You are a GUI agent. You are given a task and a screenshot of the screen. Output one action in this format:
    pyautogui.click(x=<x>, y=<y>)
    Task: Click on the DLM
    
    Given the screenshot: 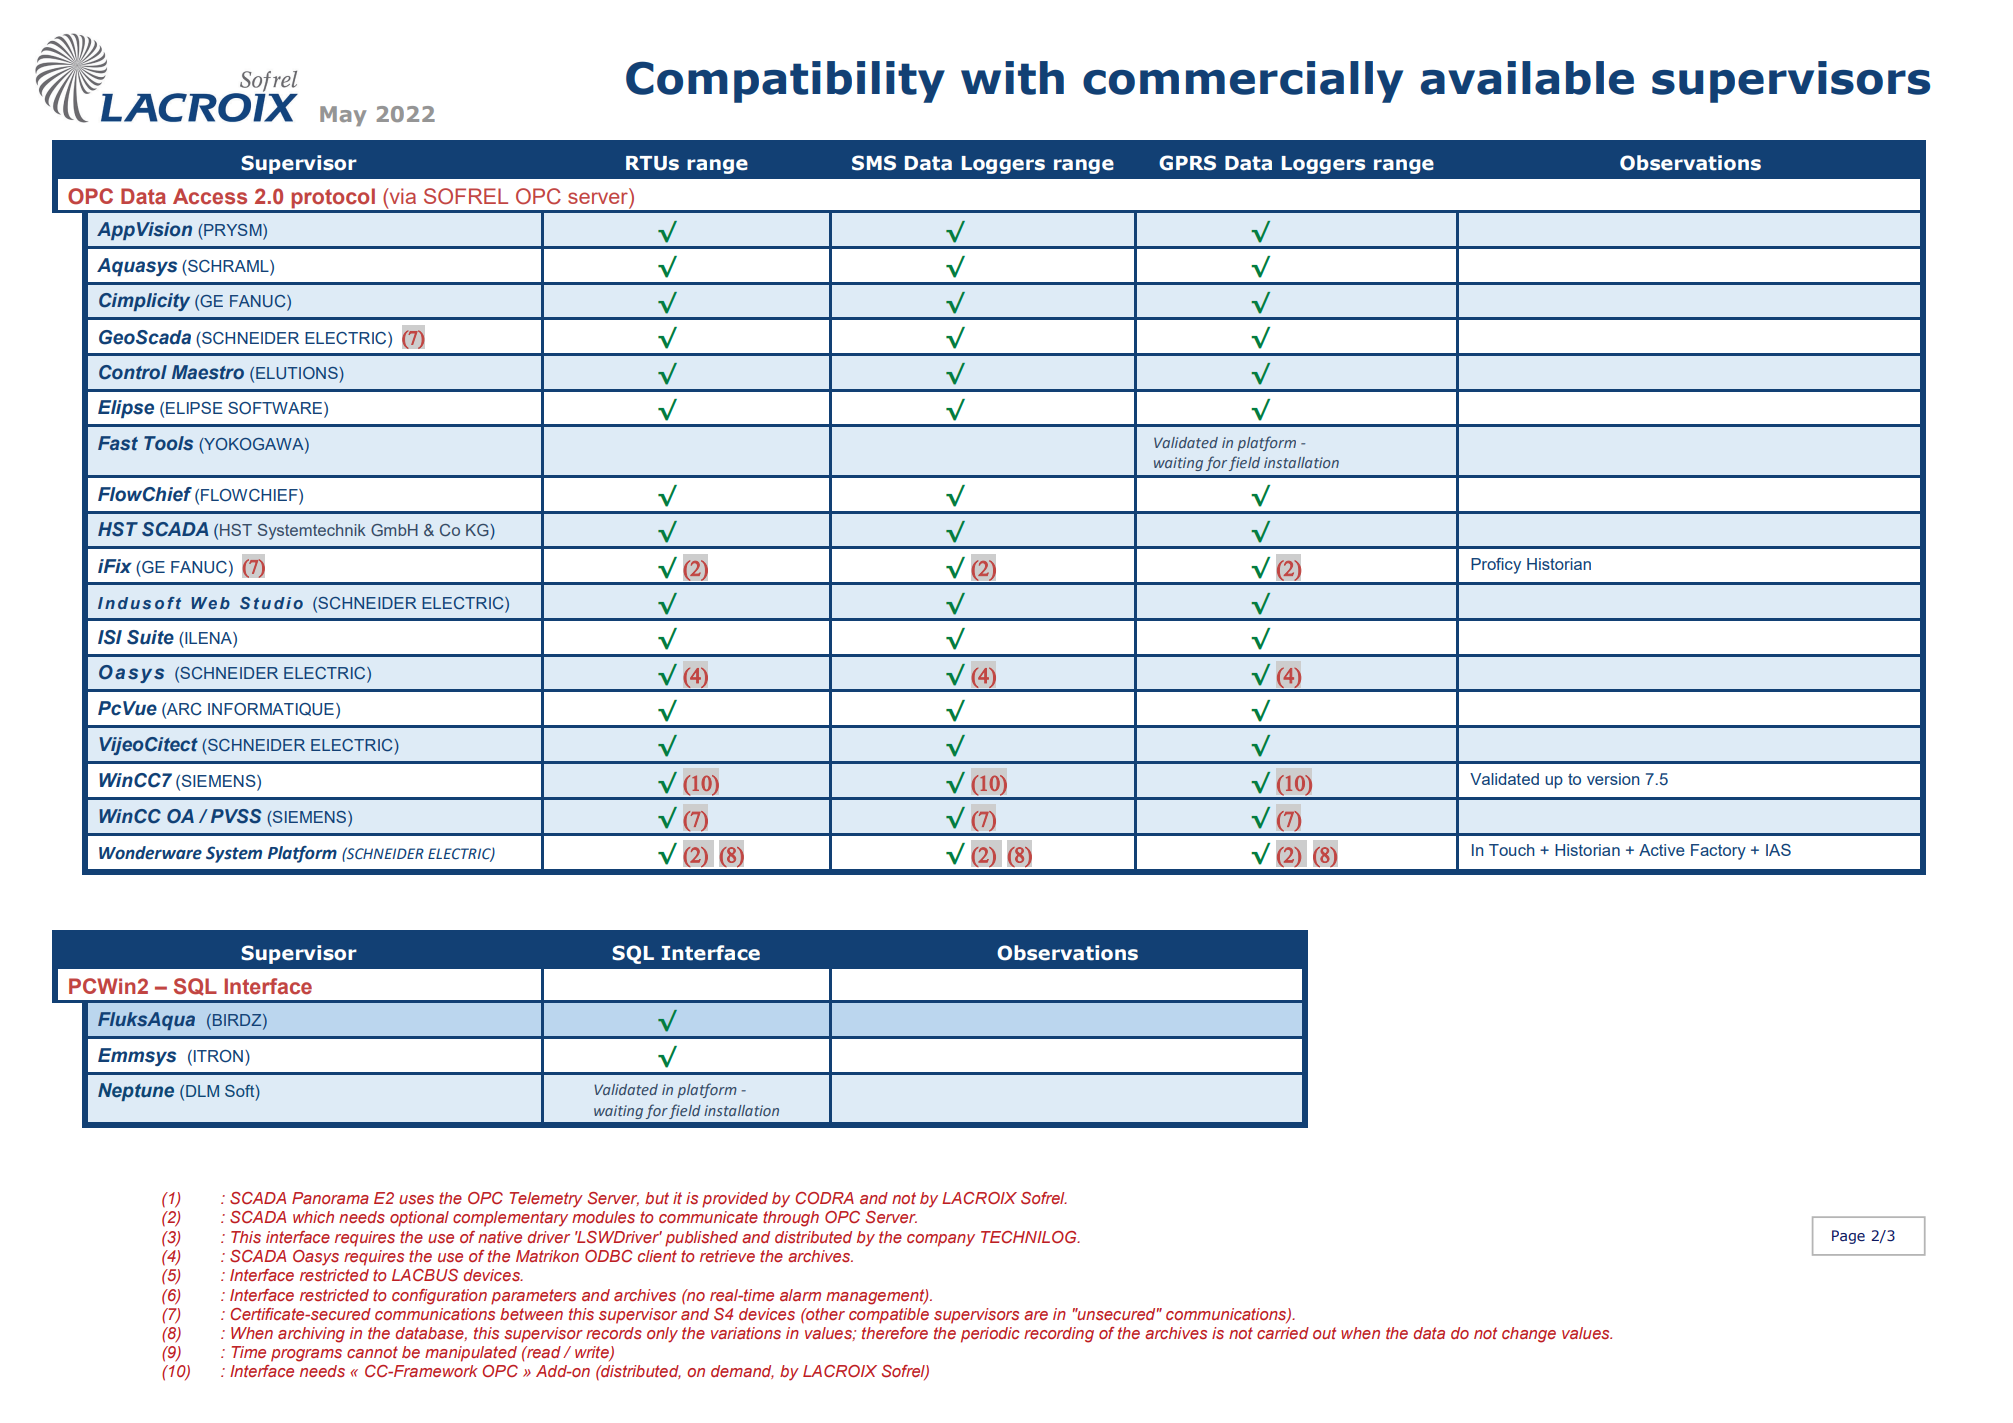 What is the action you would take?
    pyautogui.click(x=202, y=1091)
